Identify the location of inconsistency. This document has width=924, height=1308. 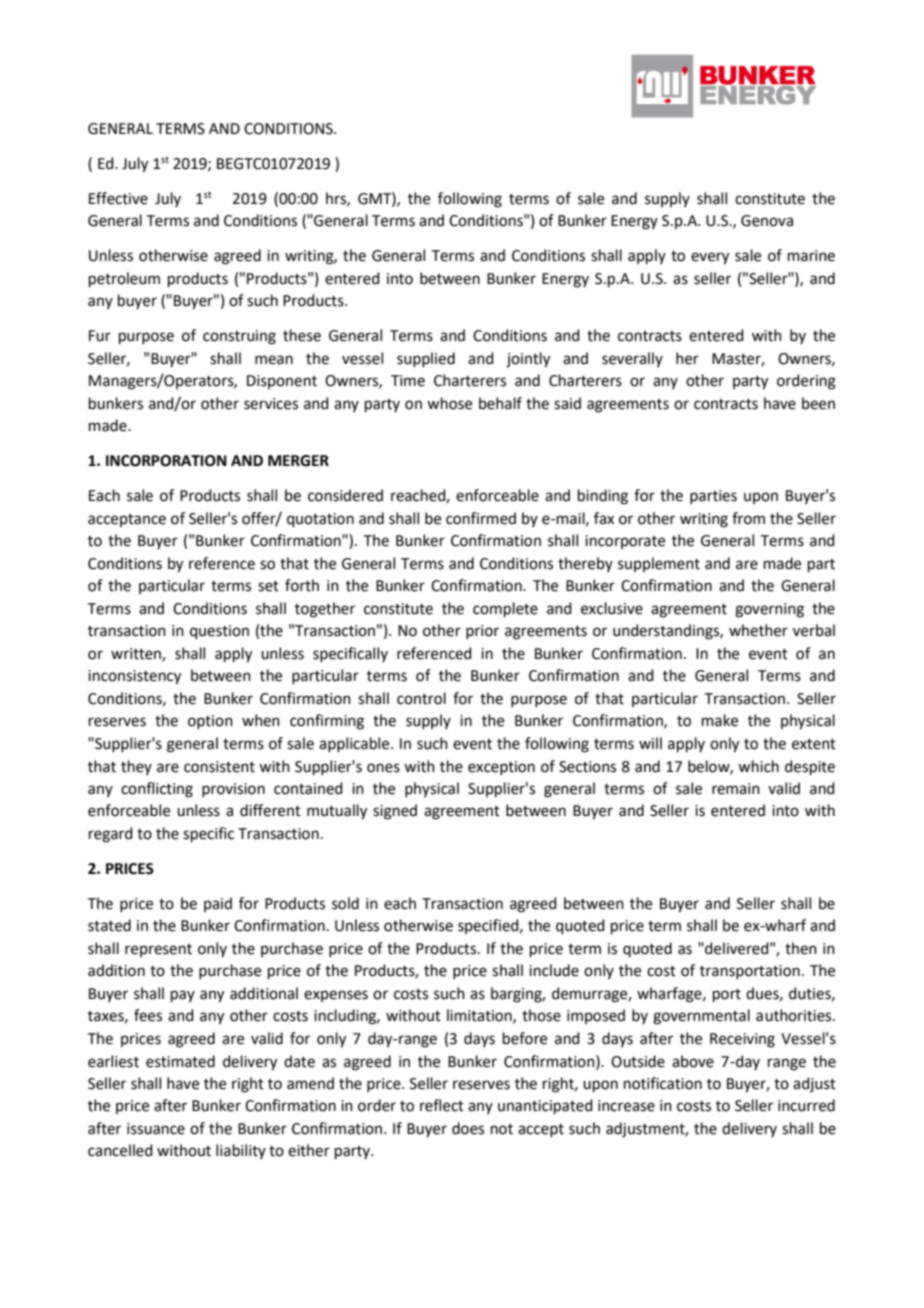
(134, 677).
